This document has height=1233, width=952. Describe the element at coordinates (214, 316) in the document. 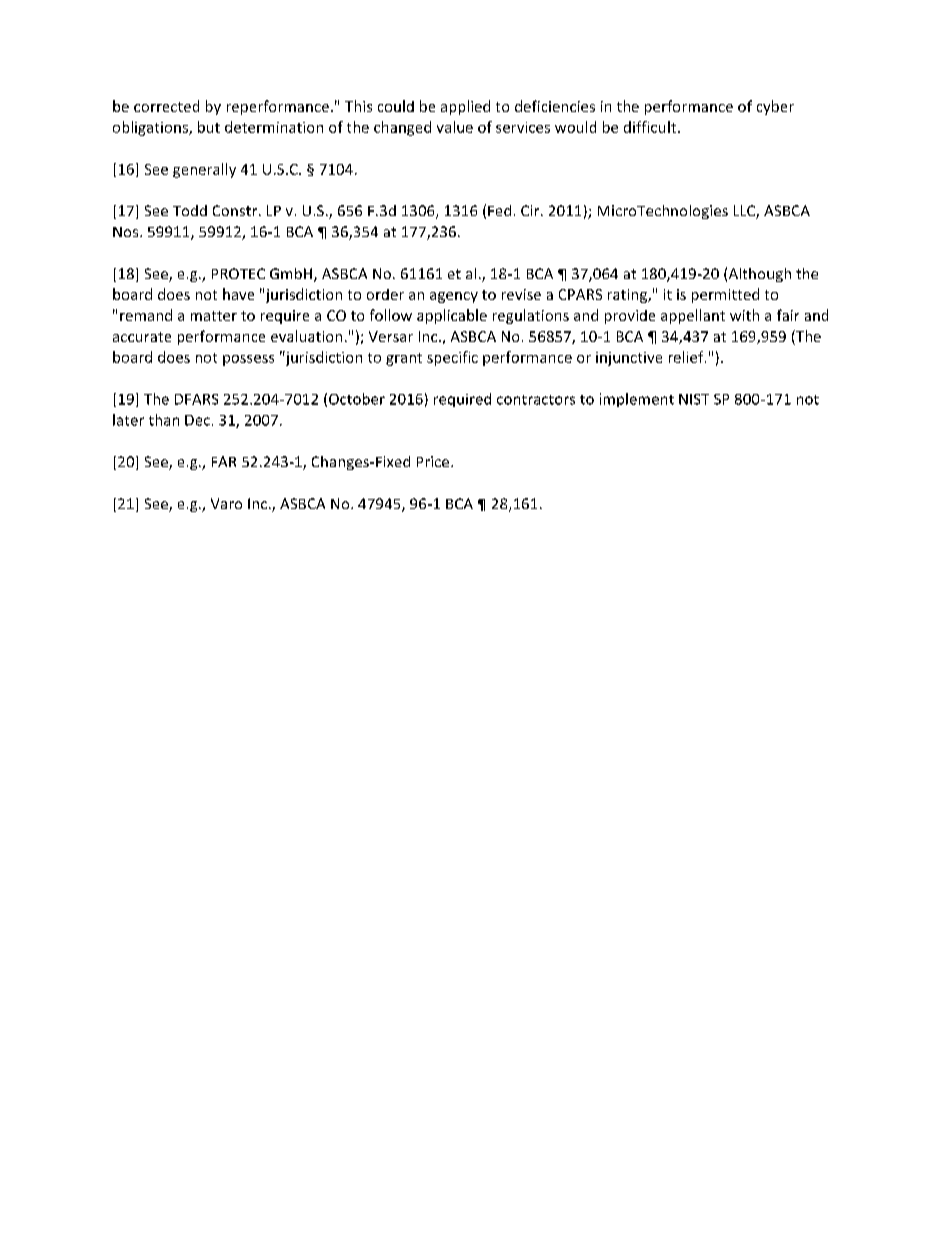

I see `matter` at that location.
